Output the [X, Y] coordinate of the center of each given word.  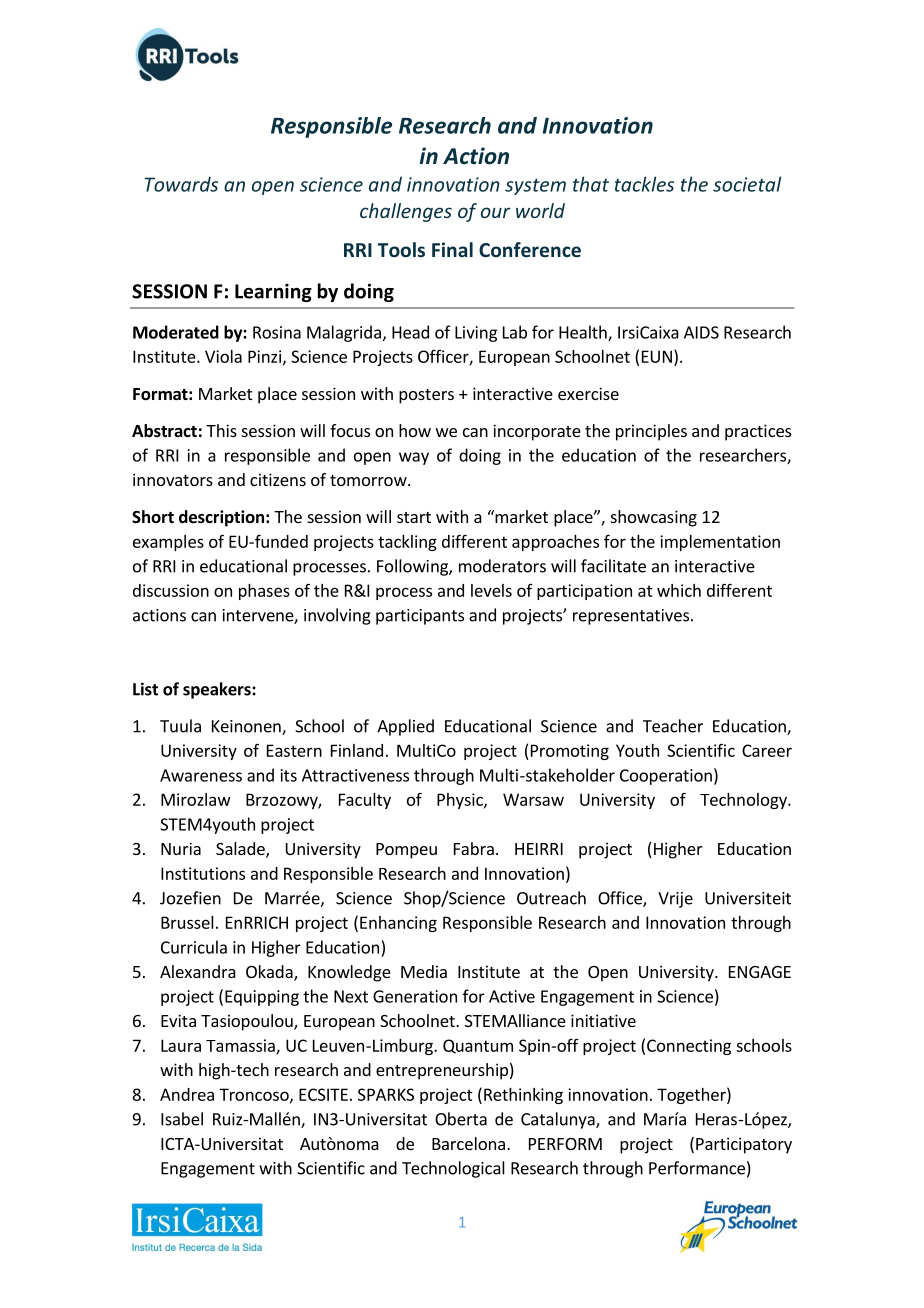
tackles [644, 184]
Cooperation [666, 777]
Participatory [744, 1145]
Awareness [201, 775]
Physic [461, 801]
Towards [181, 184]
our [495, 212]
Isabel [182, 1119]
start [414, 517]
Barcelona [468, 1143]
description [221, 518]
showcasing [654, 518]
